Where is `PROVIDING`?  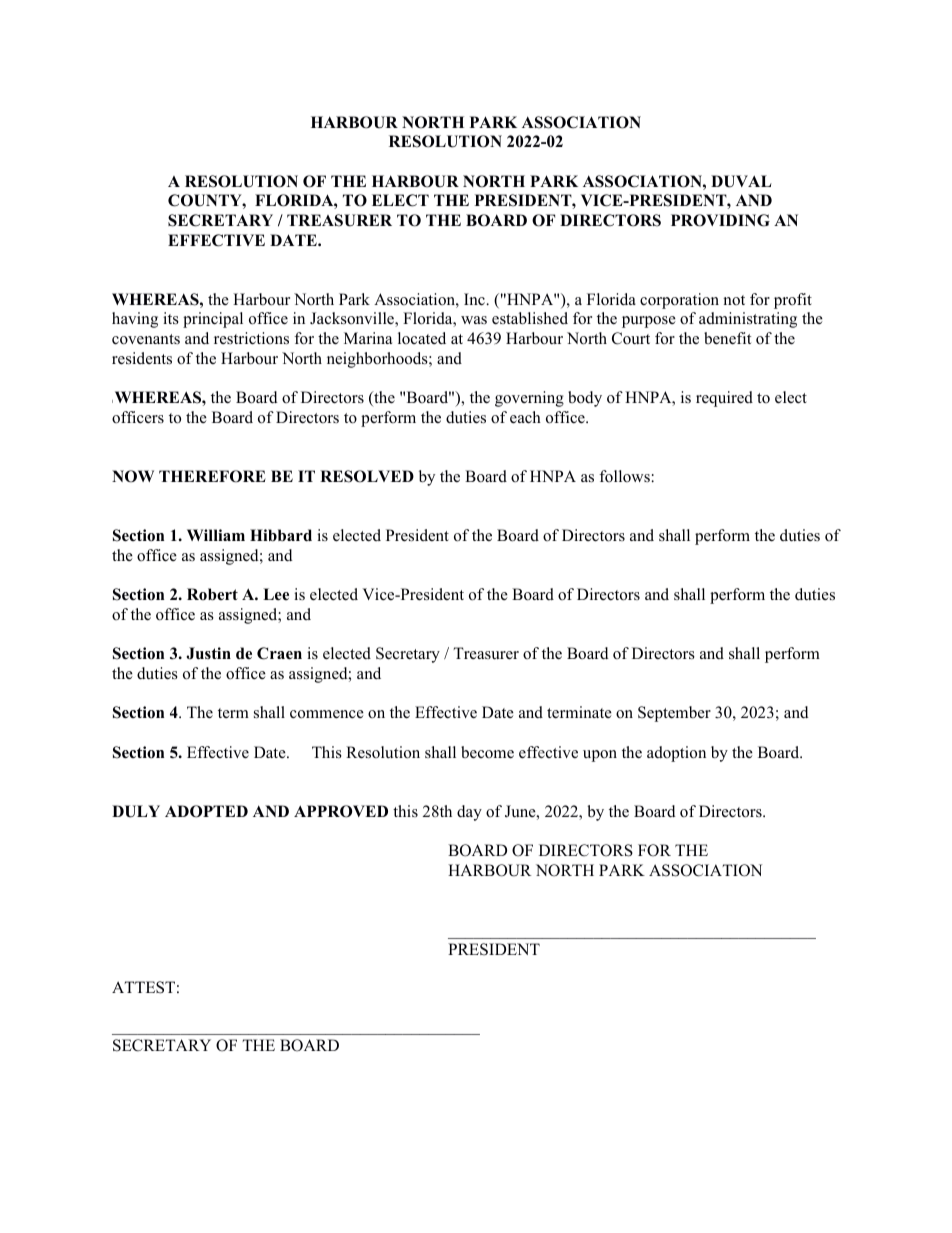
PROVIDING is located at coordinates (720, 220).
